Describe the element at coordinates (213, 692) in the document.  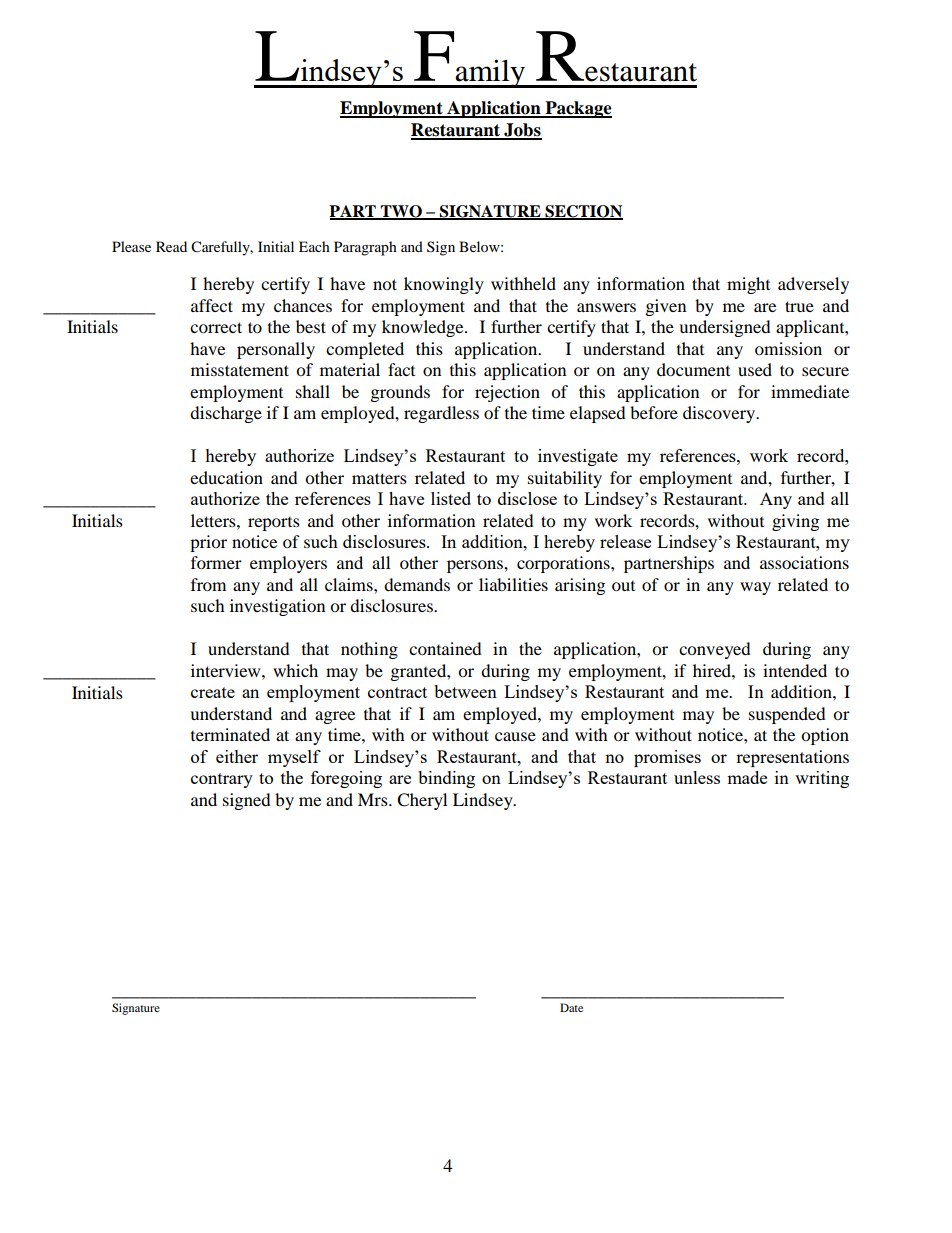
I see `create` at that location.
